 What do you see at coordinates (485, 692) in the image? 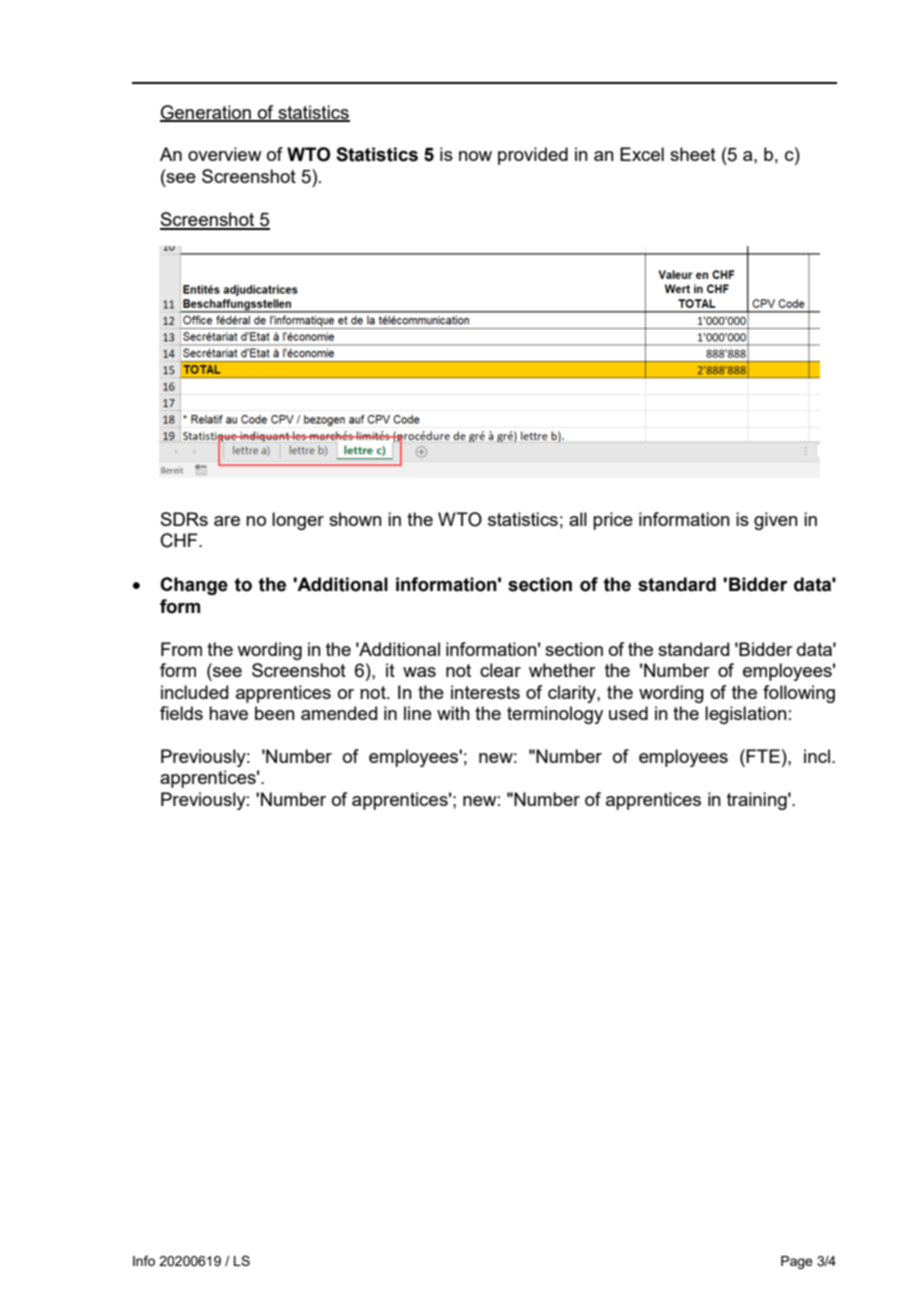
I see `interests` at bounding box center [485, 692].
